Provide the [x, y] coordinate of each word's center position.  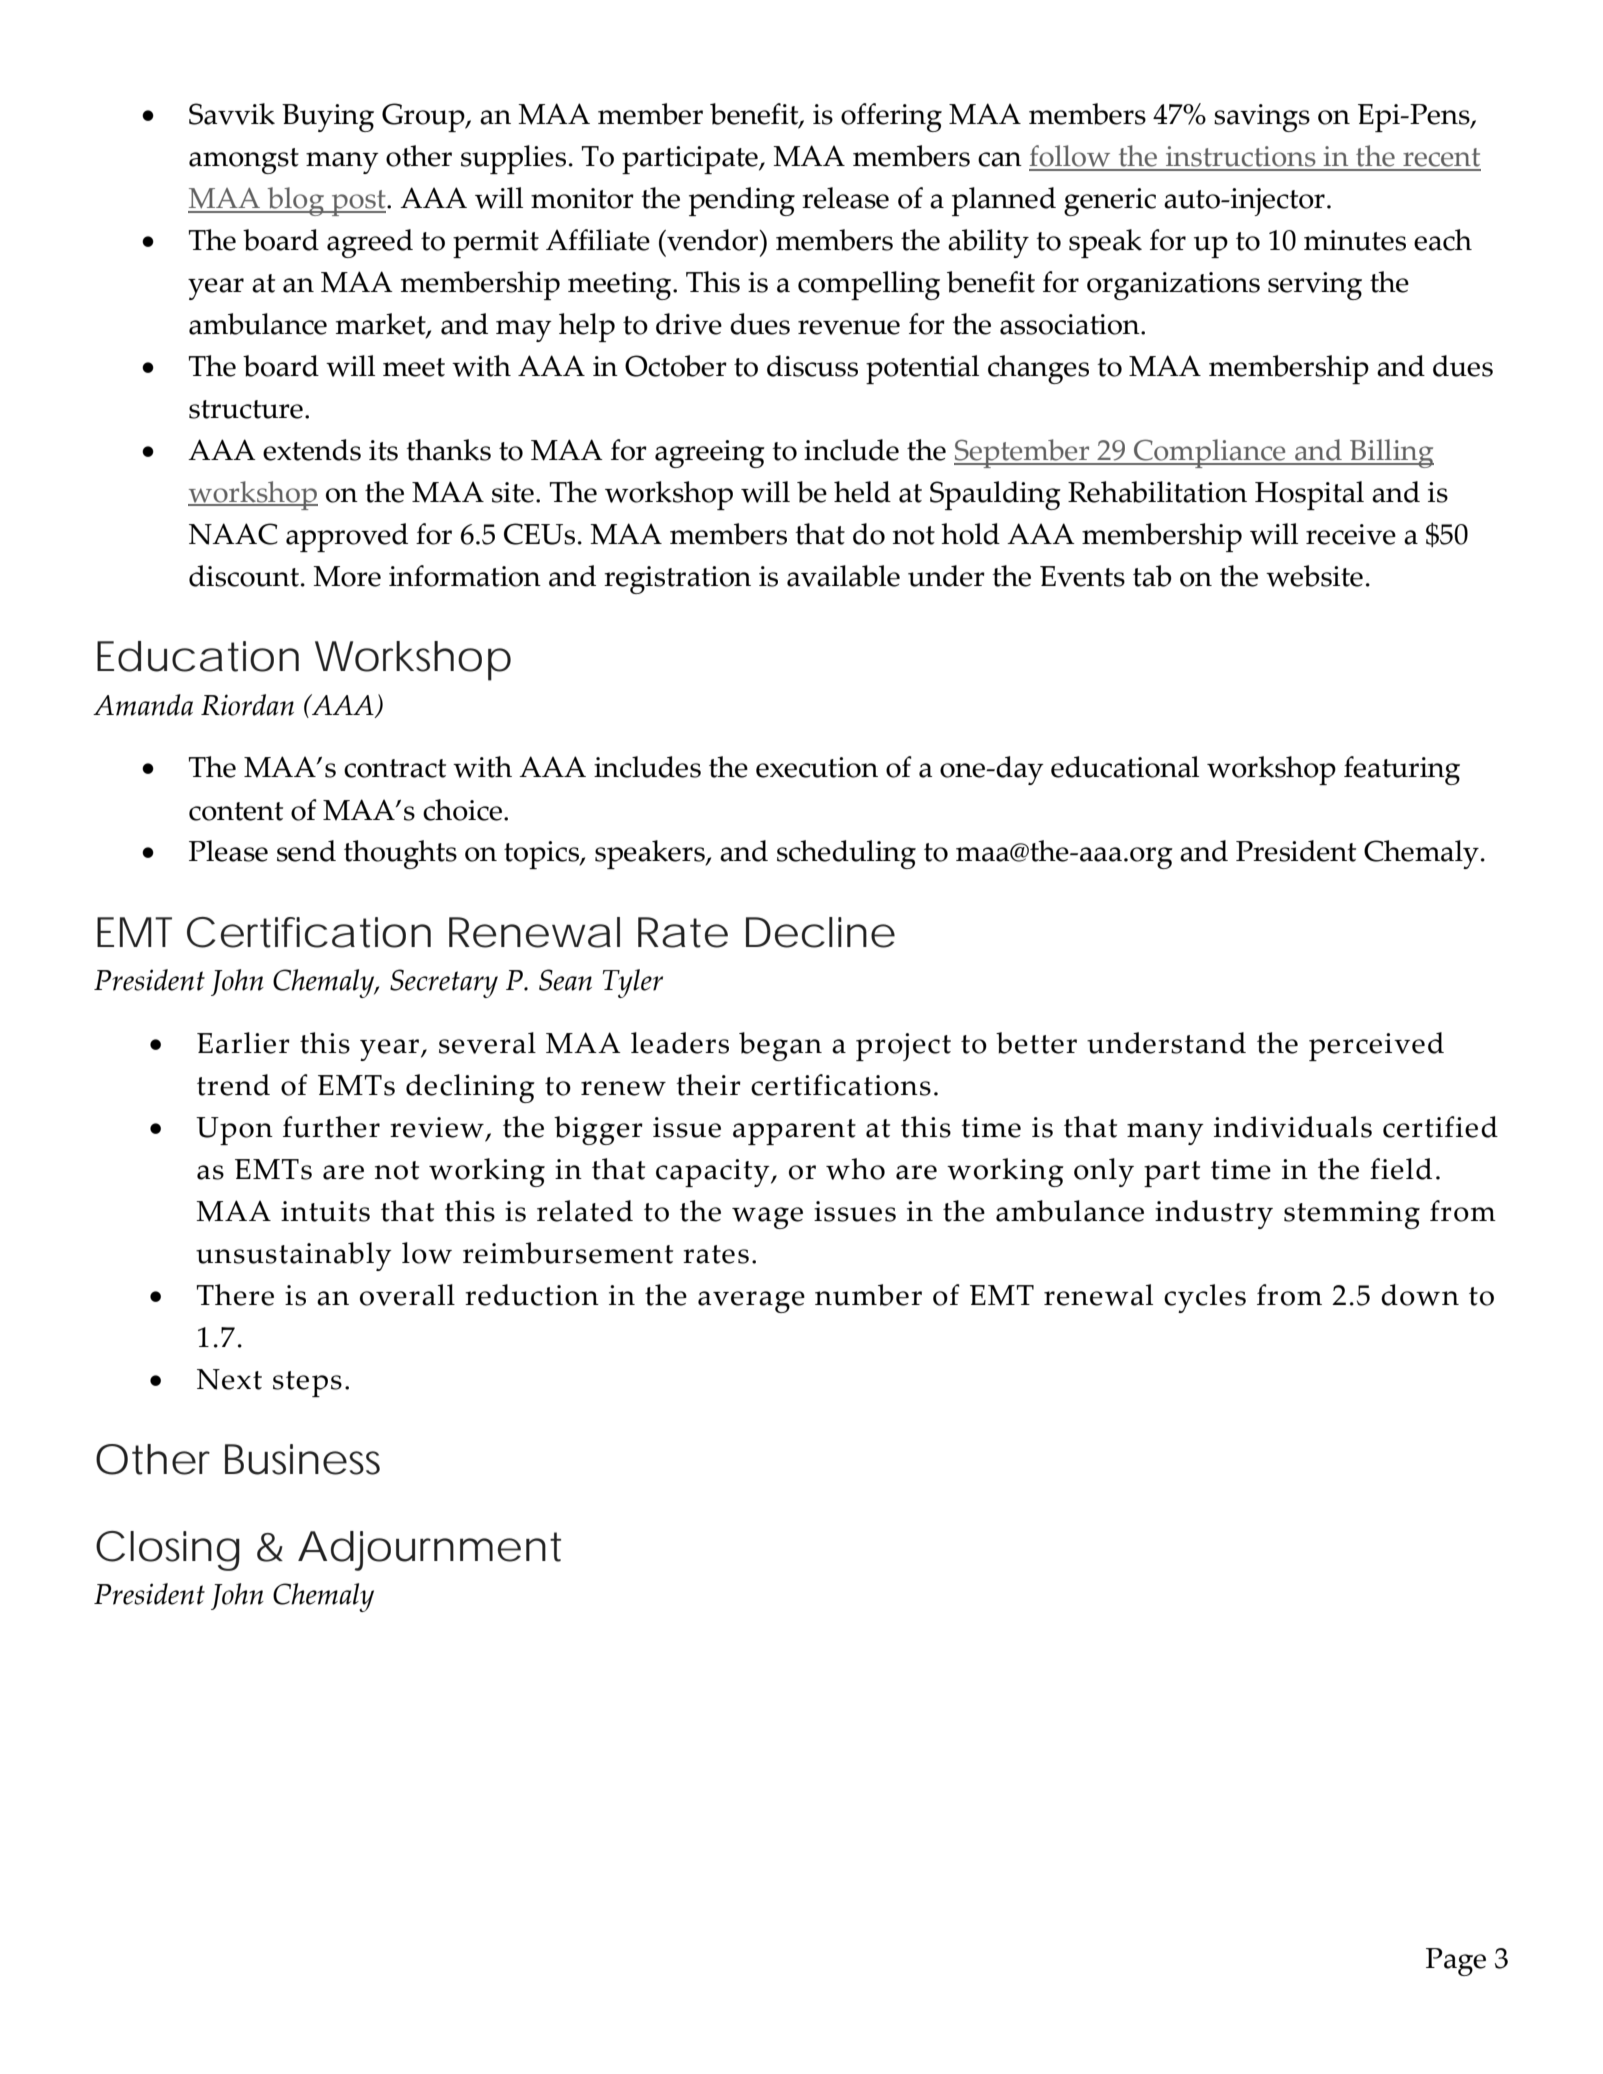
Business [302, 1459]
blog [295, 201]
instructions [1241, 158]
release [845, 198]
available [843, 576]
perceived [1376, 1046]
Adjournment [429, 1551]
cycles [1205, 1298]
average [751, 1302]
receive [1351, 534]
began [780, 1046]
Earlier [243, 1043]
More [347, 576]
